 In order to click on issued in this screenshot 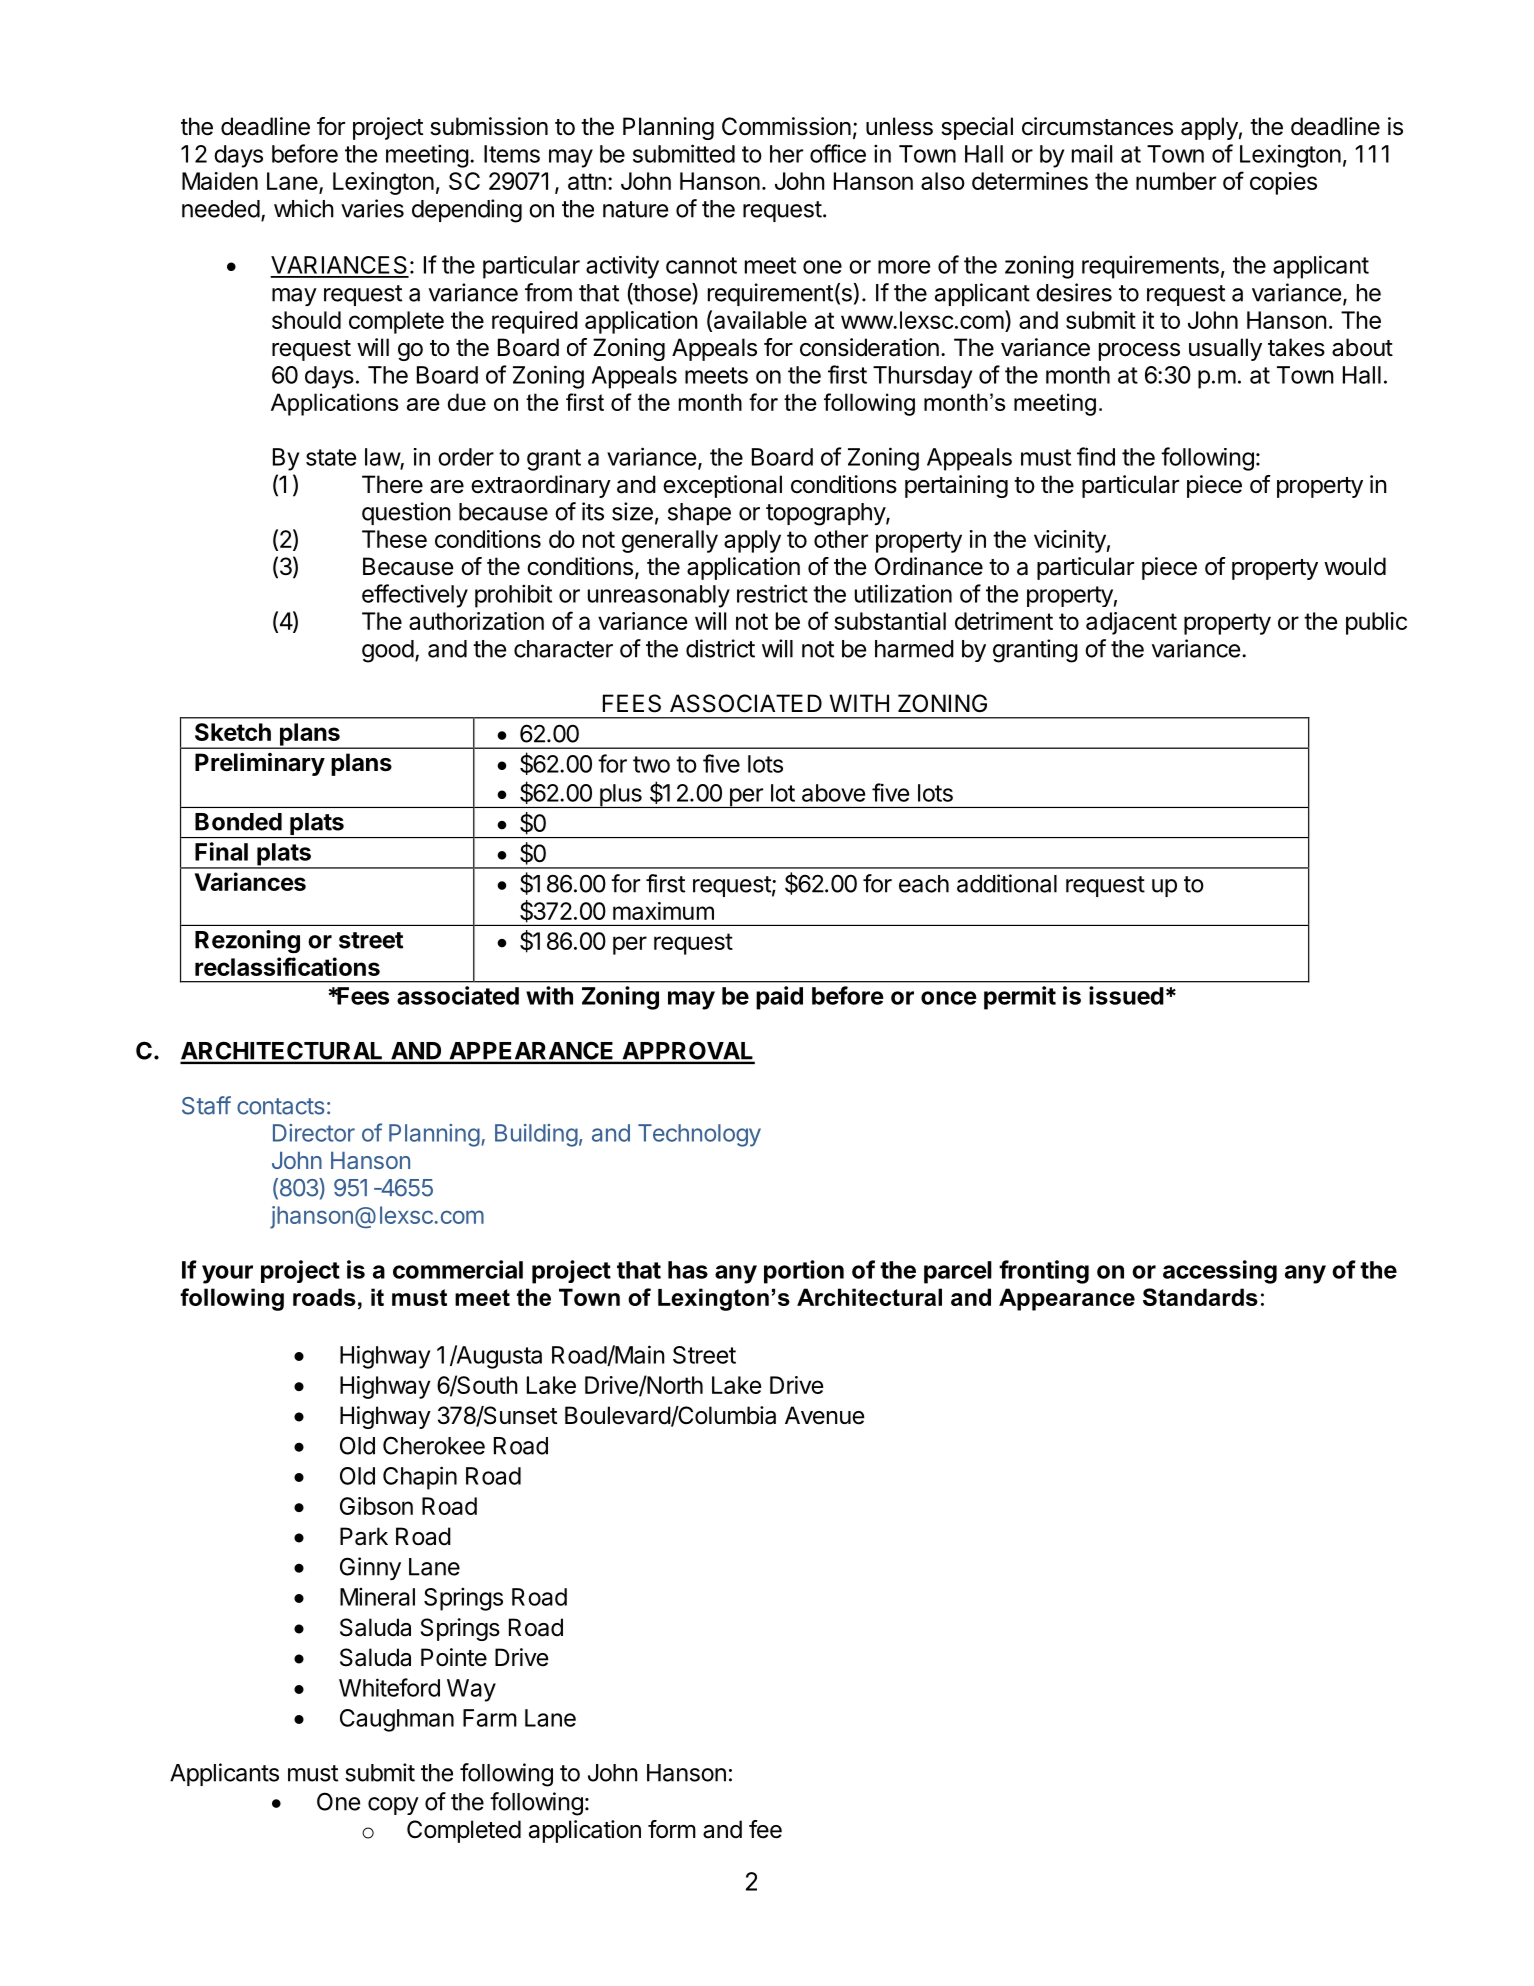, I will do `click(1126, 995)`.
